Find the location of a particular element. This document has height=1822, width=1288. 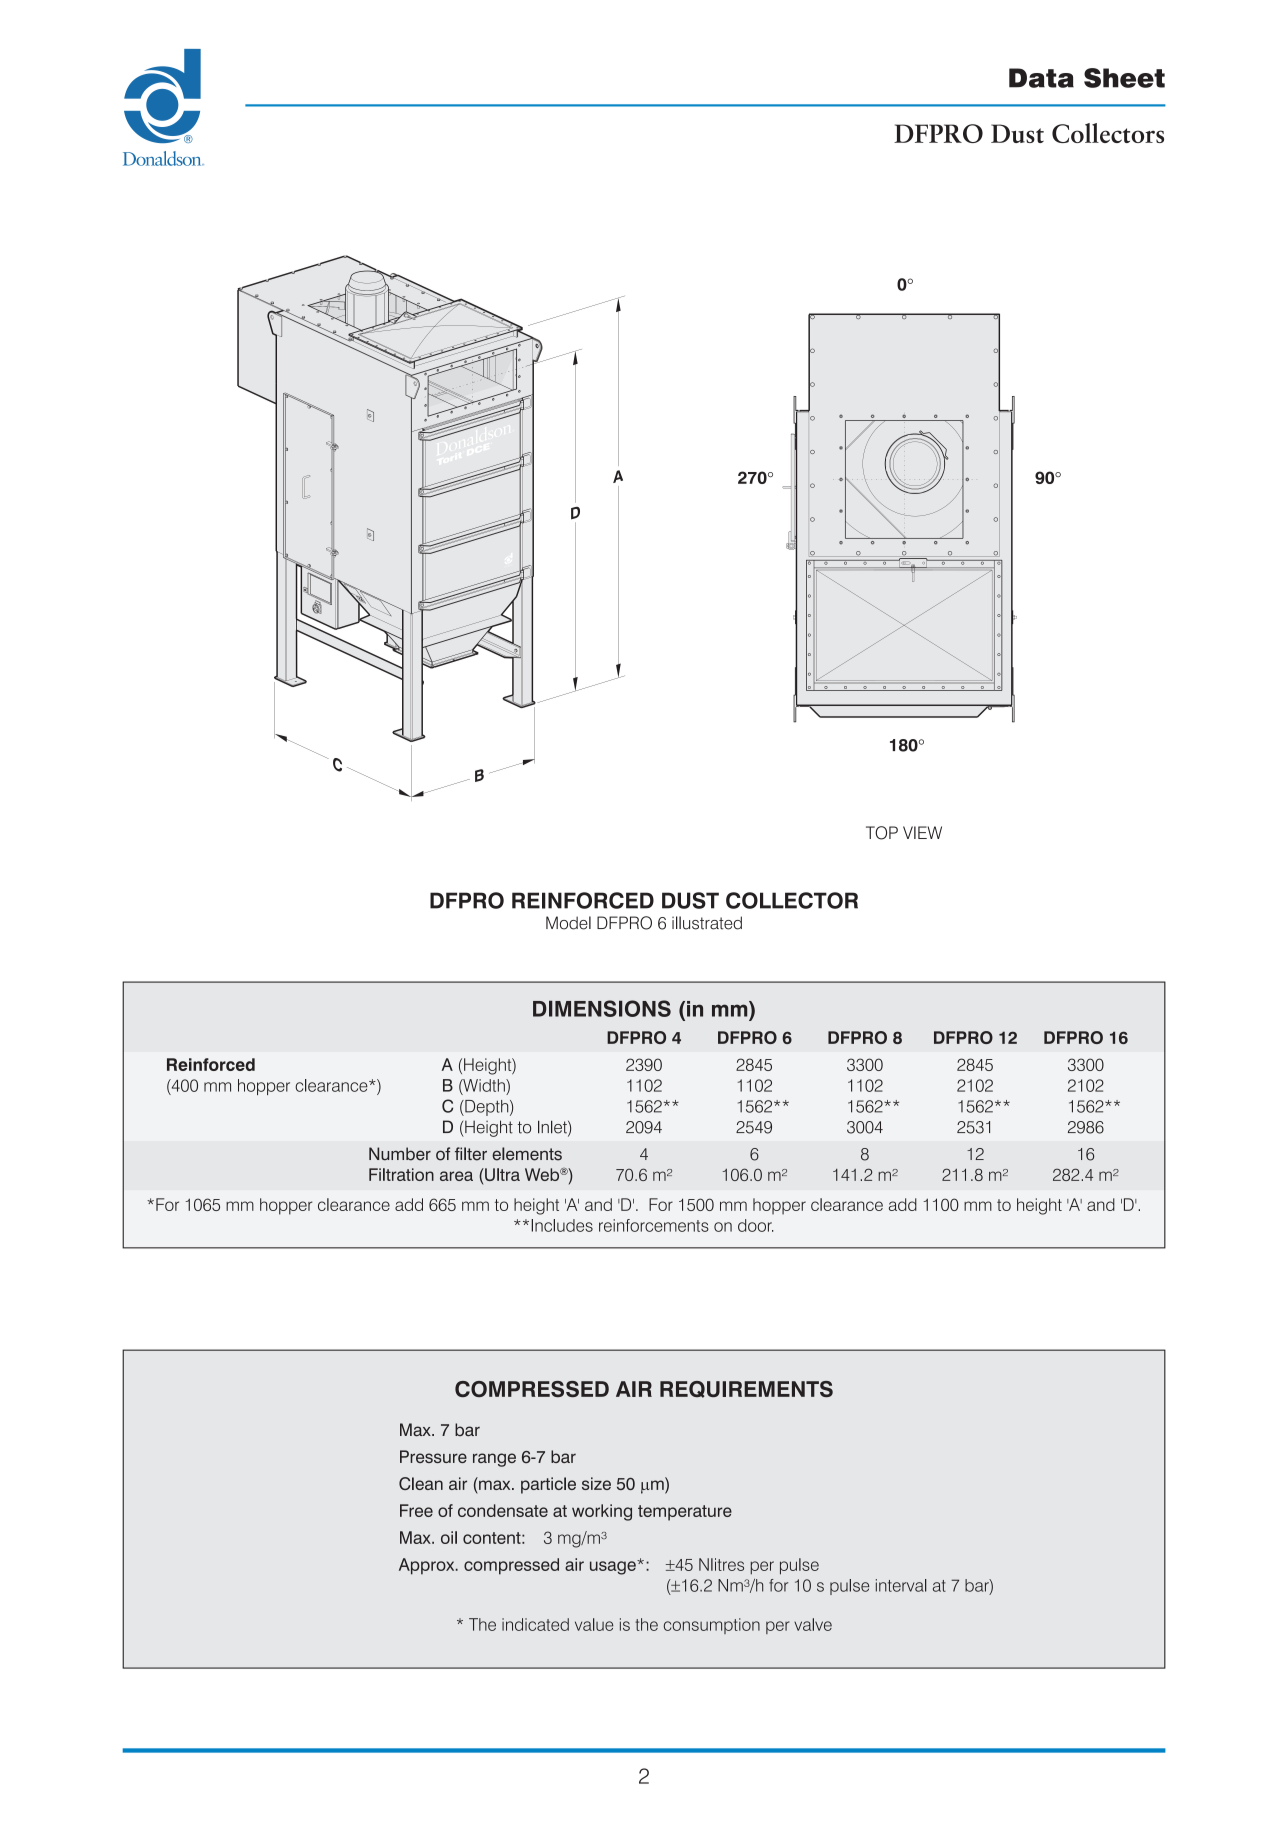

reinforcements is located at coordinates (654, 1225).
